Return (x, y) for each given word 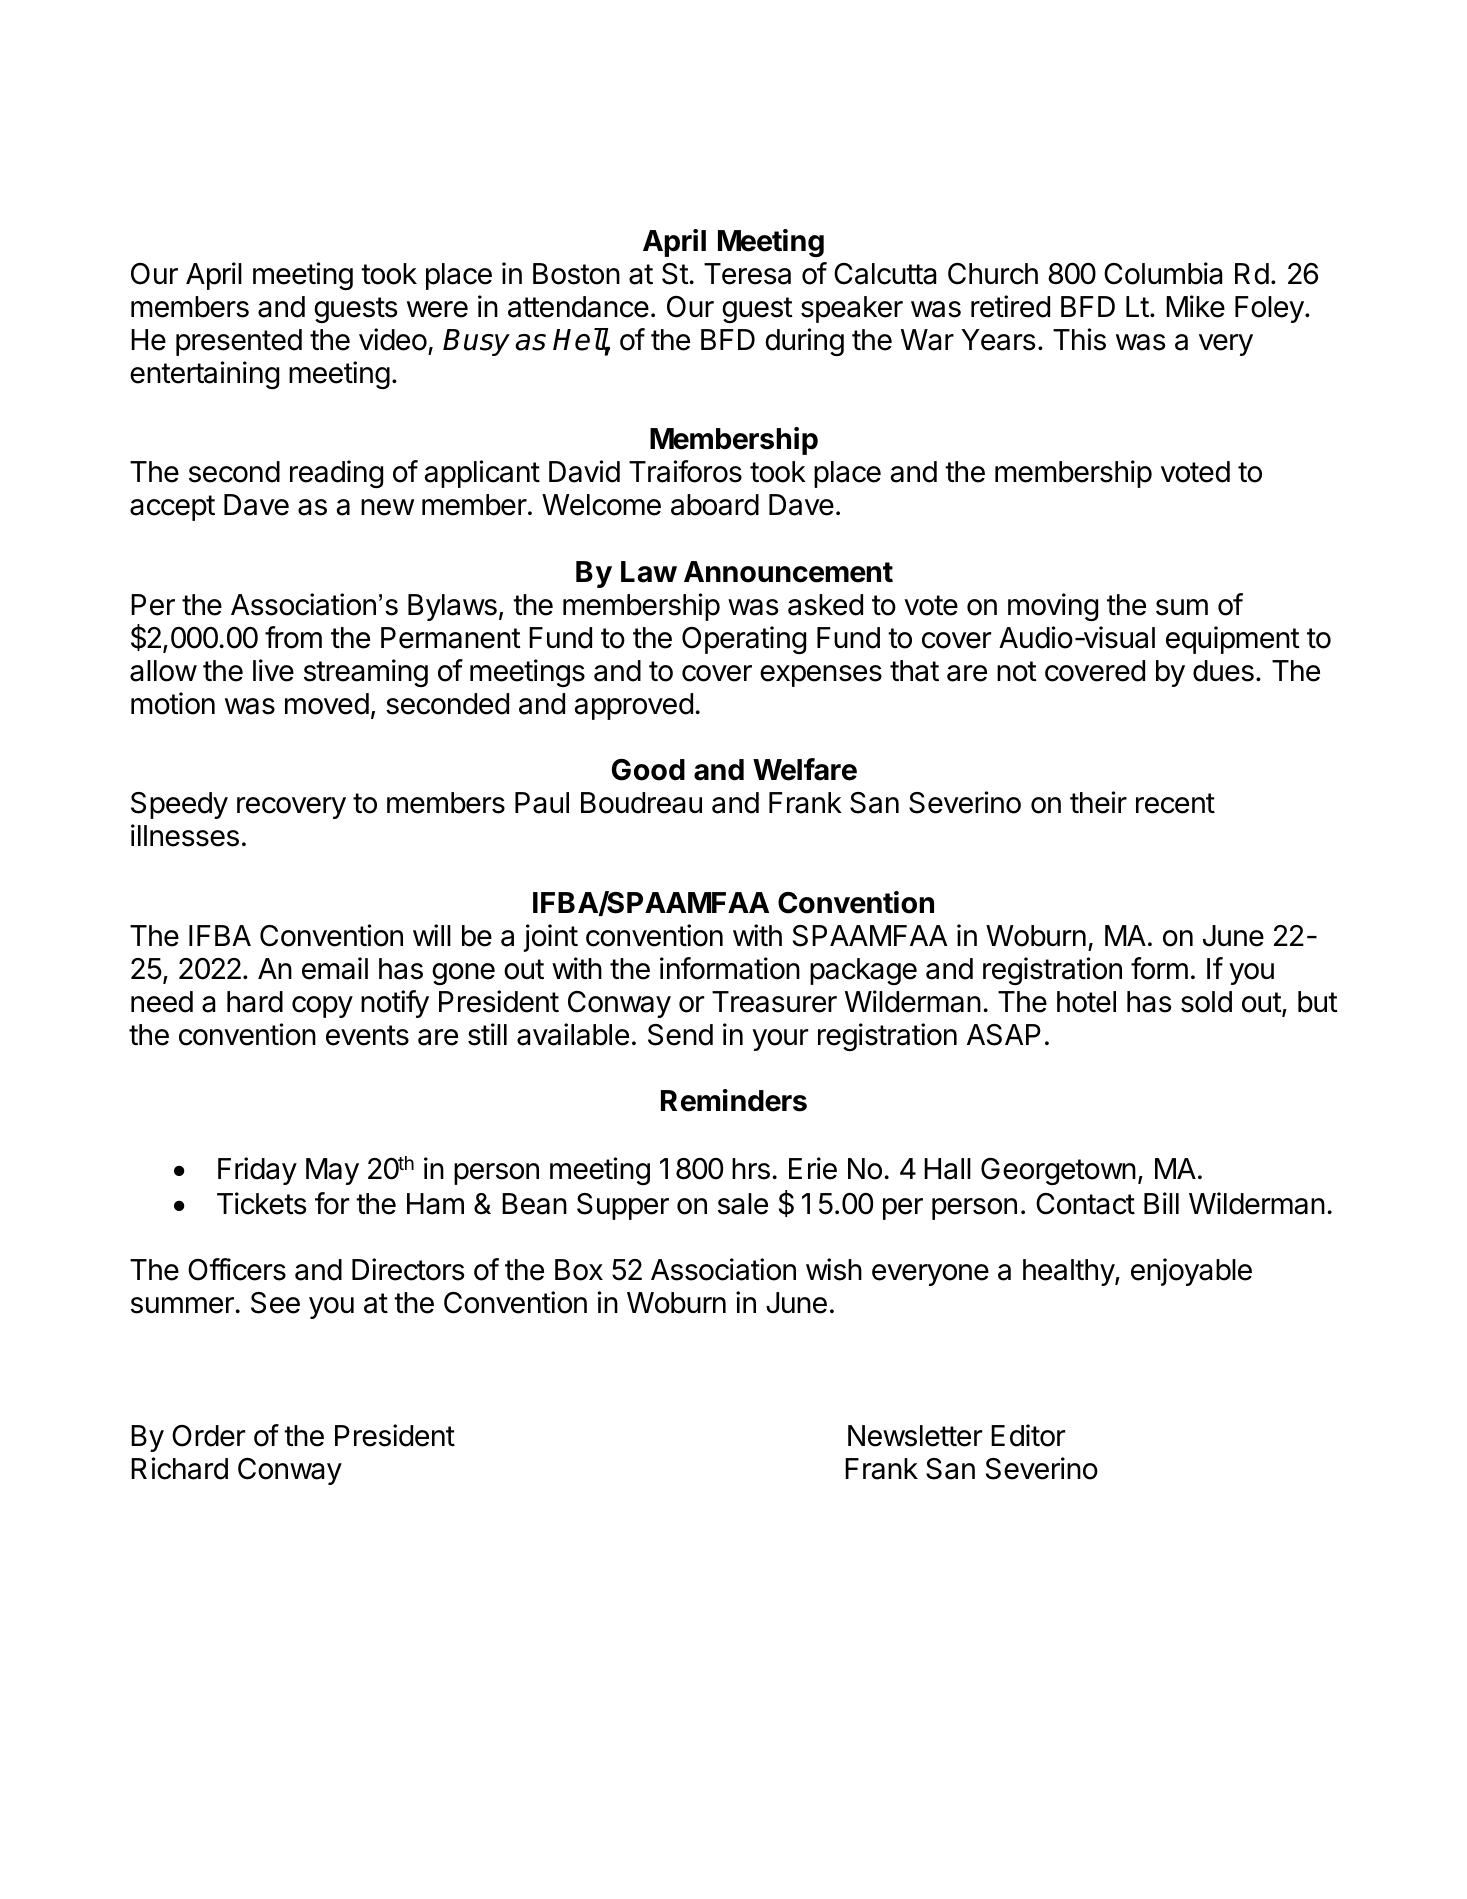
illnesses (185, 835)
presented (239, 342)
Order (208, 1436)
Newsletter (915, 1436)
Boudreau (641, 803)
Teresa (747, 274)
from (293, 637)
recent (1175, 803)
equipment (1233, 640)
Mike (1195, 306)
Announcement (788, 572)
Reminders (734, 1100)
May (332, 1171)
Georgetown (1058, 1171)
